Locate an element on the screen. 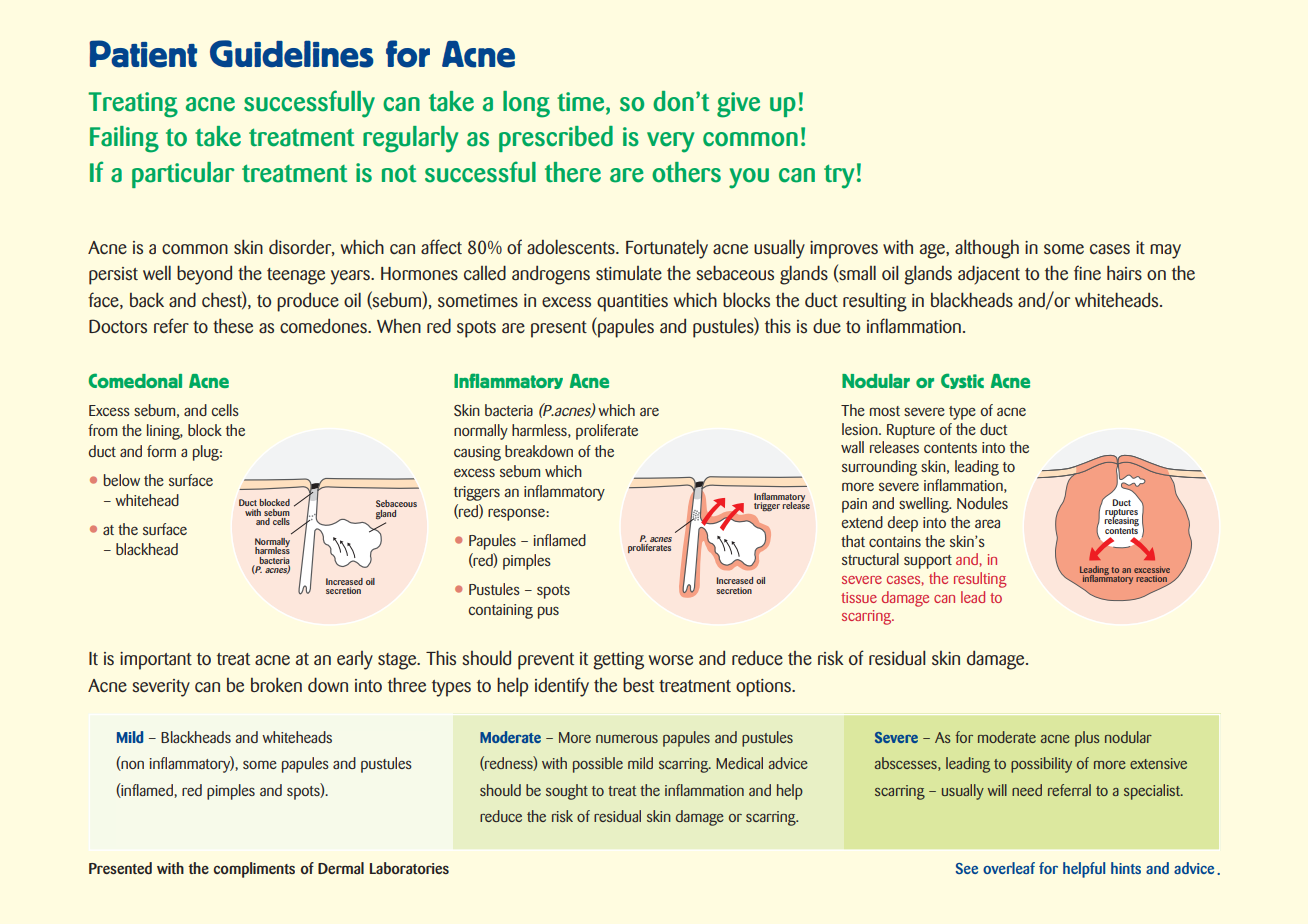  Cystic is located at coordinates (962, 381).
